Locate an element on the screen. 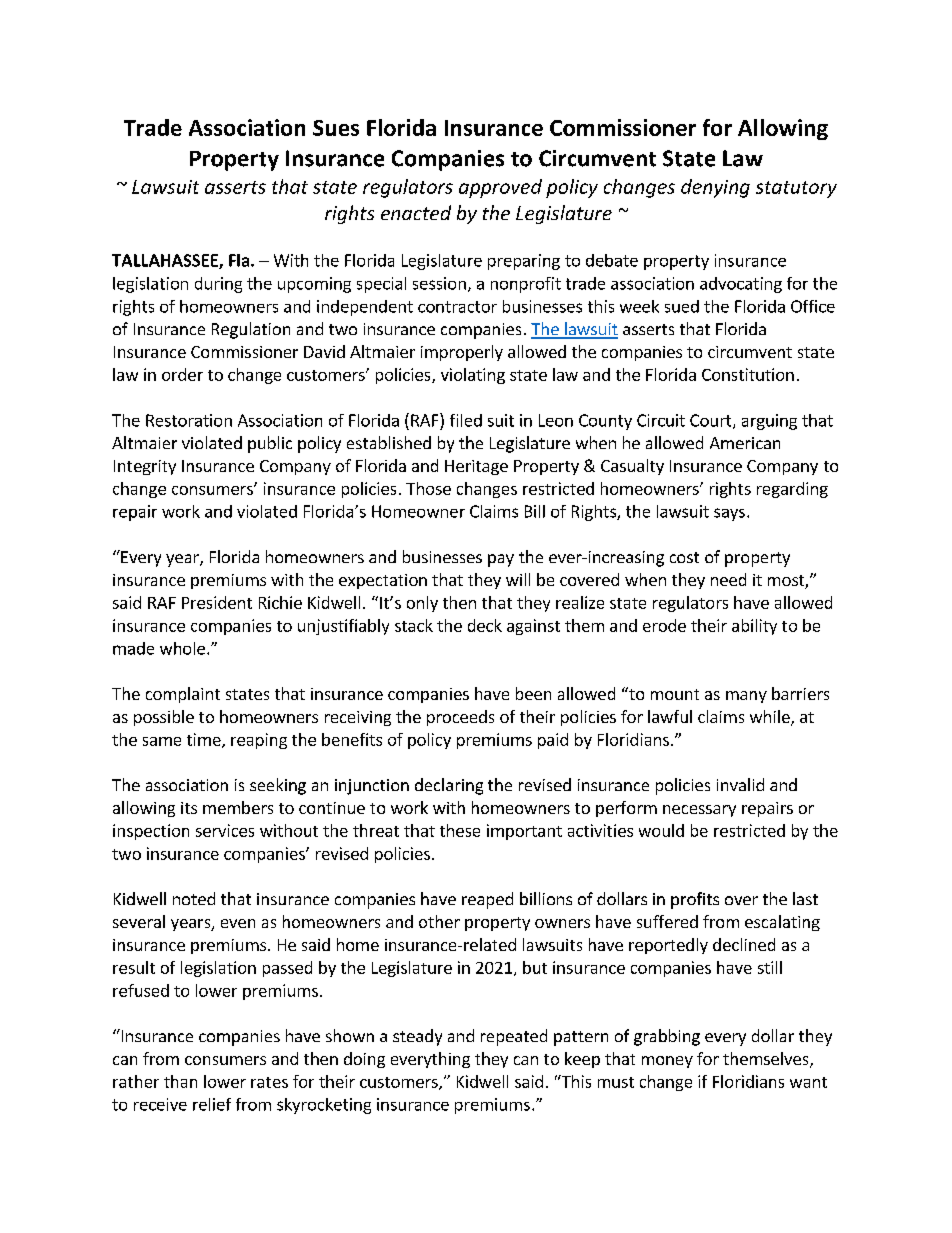 Image resolution: width=952 pixels, height=1233 pixels. denying is located at coordinates (715, 188).
